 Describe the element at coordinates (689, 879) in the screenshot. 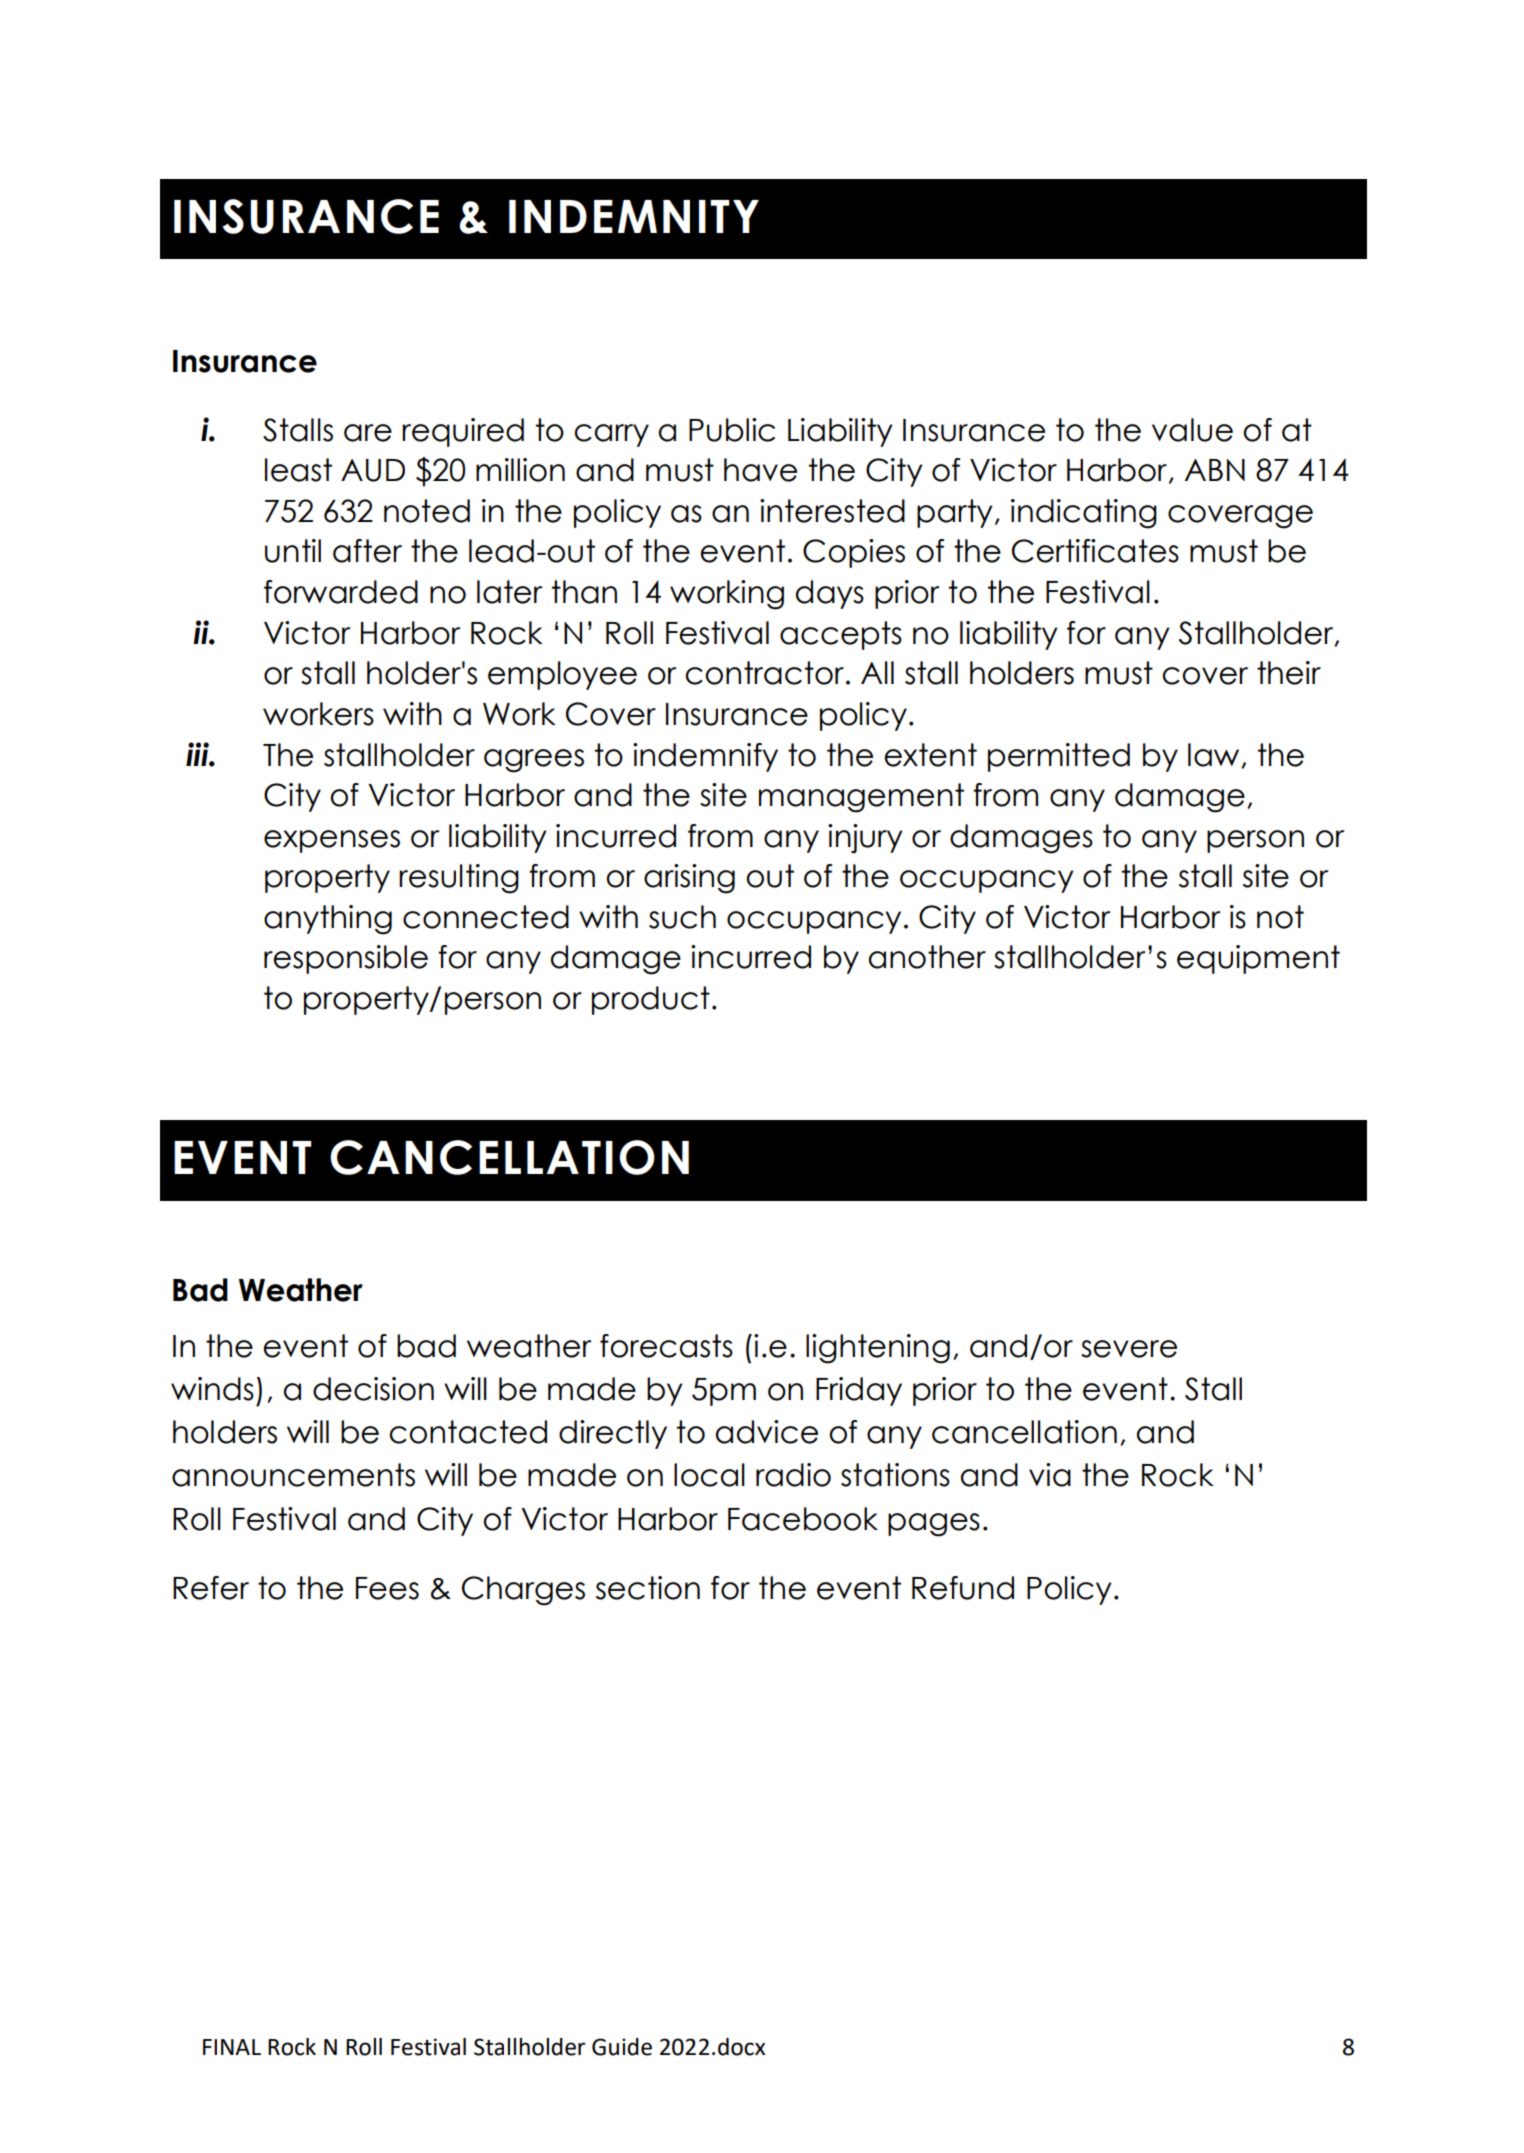

I see `arising` at that location.
